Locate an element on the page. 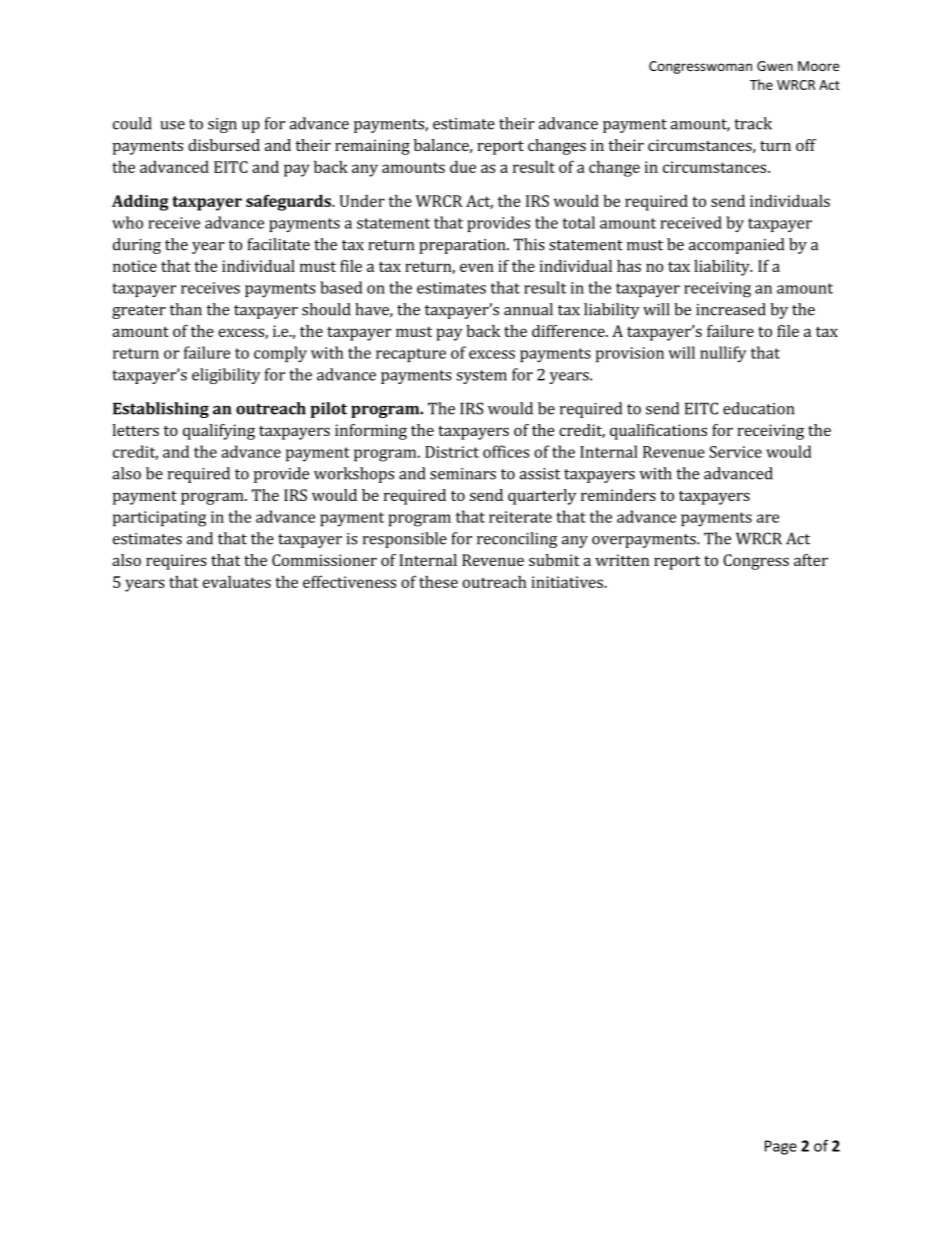 The image size is (952, 1233). submit is located at coordinates (554, 560).
